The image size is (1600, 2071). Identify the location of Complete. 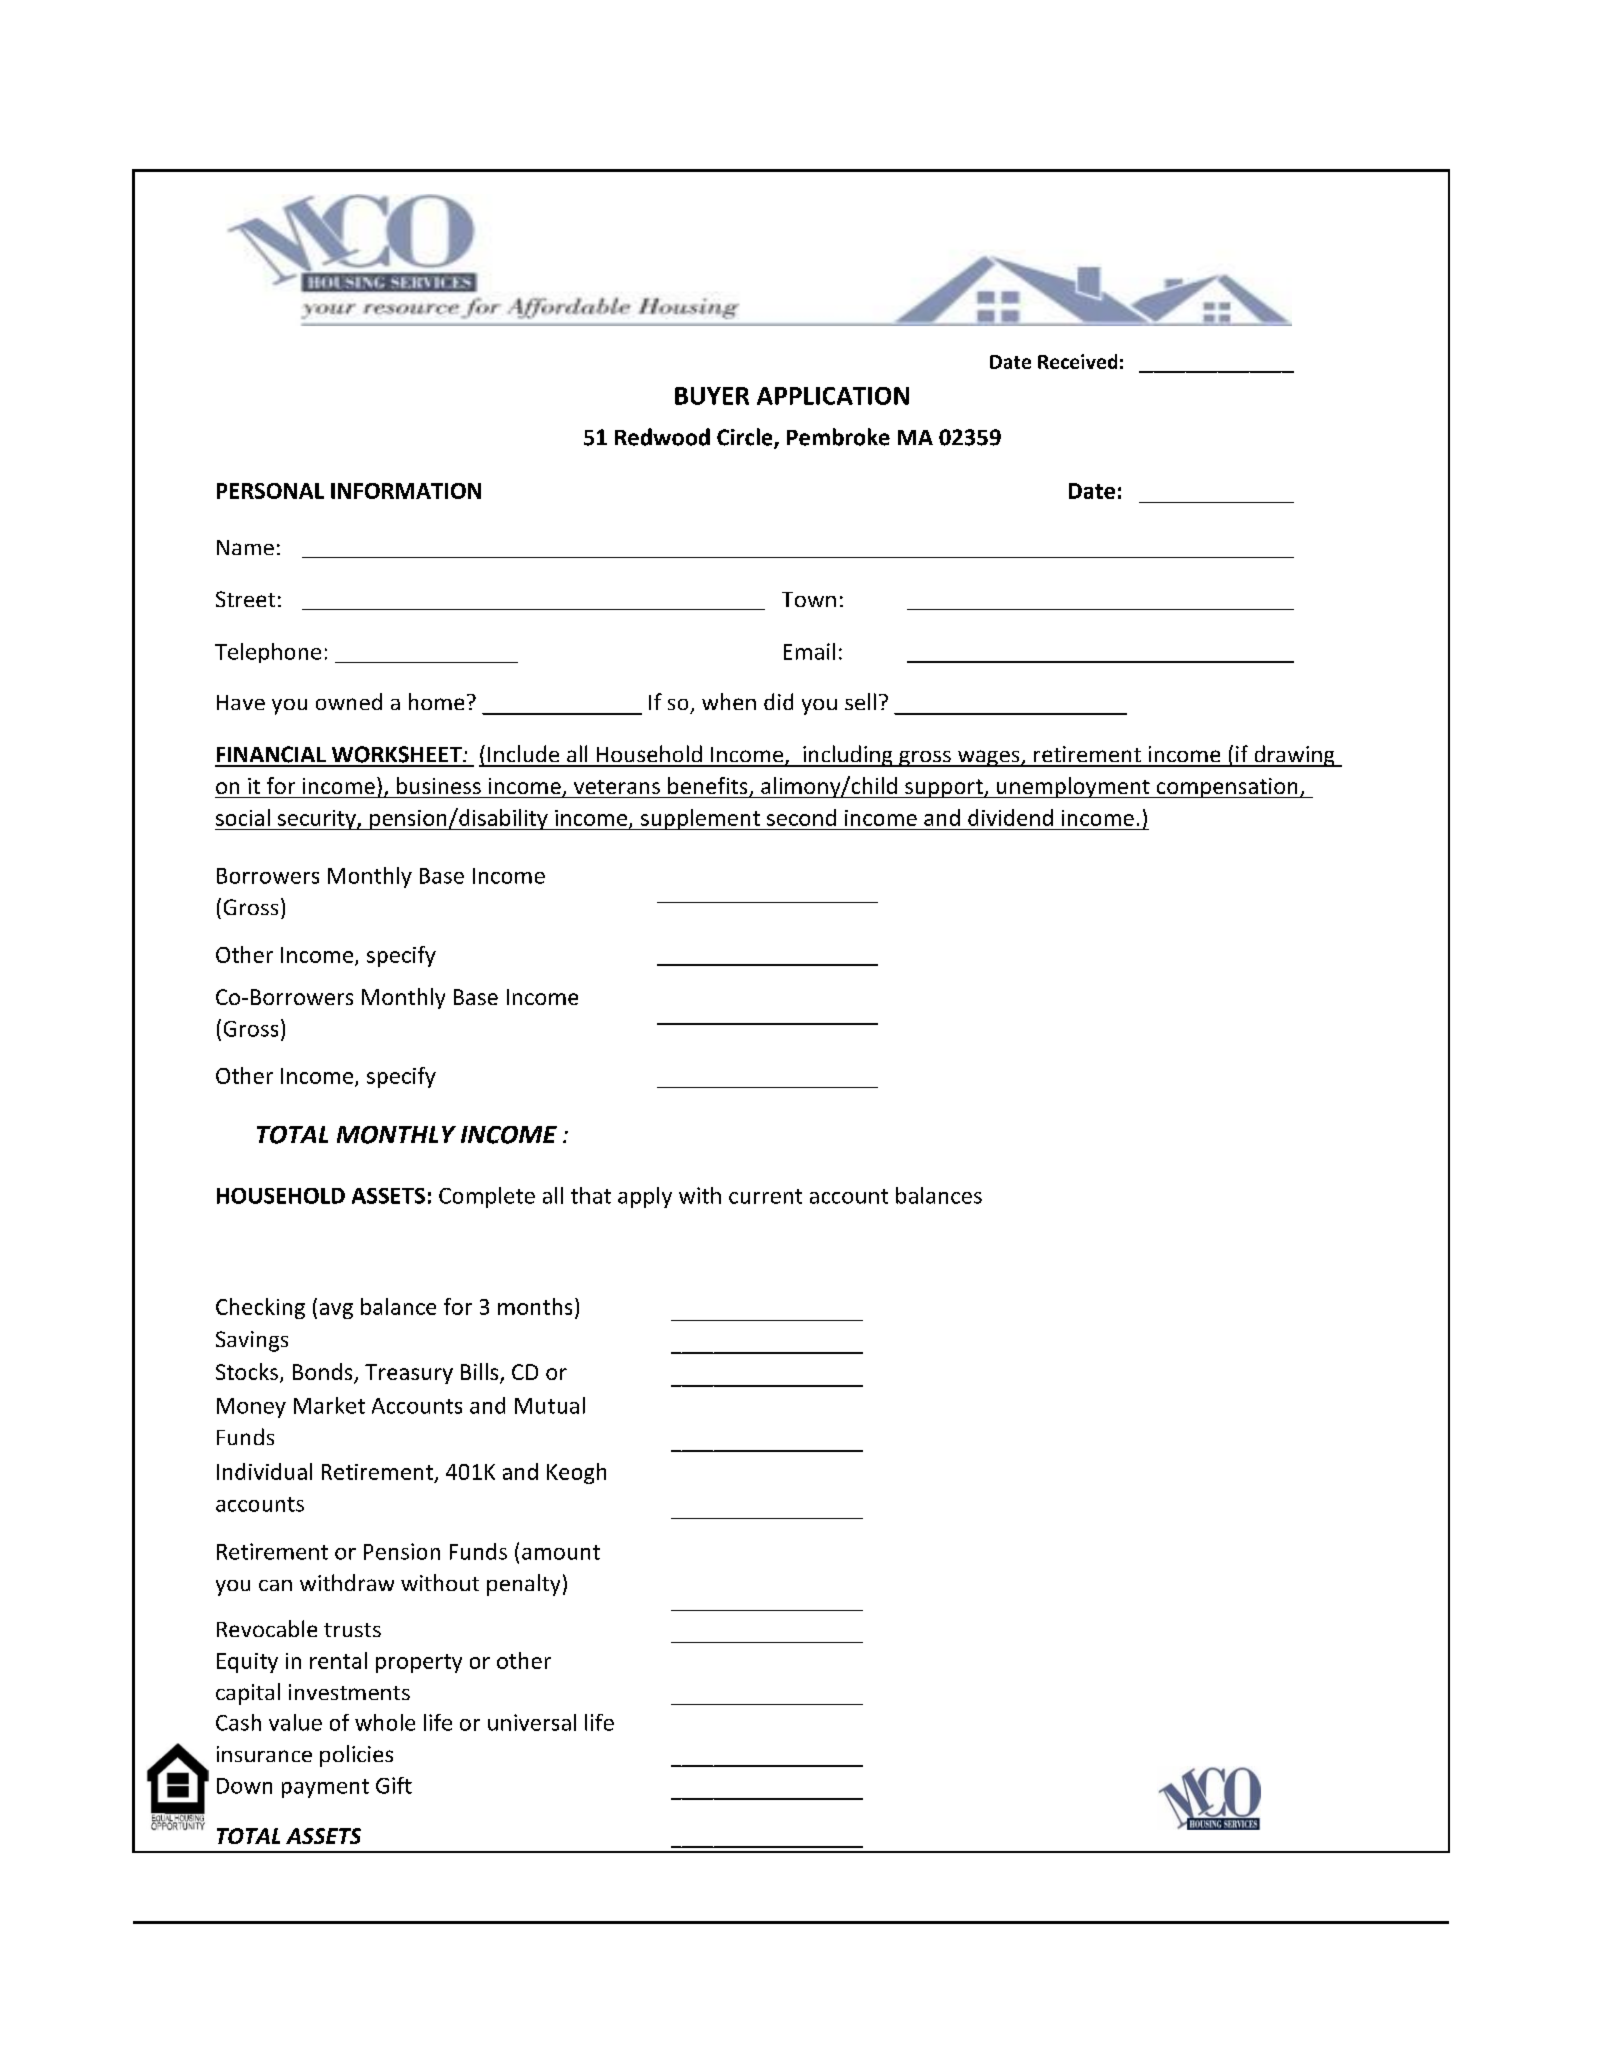
(487, 1197).
